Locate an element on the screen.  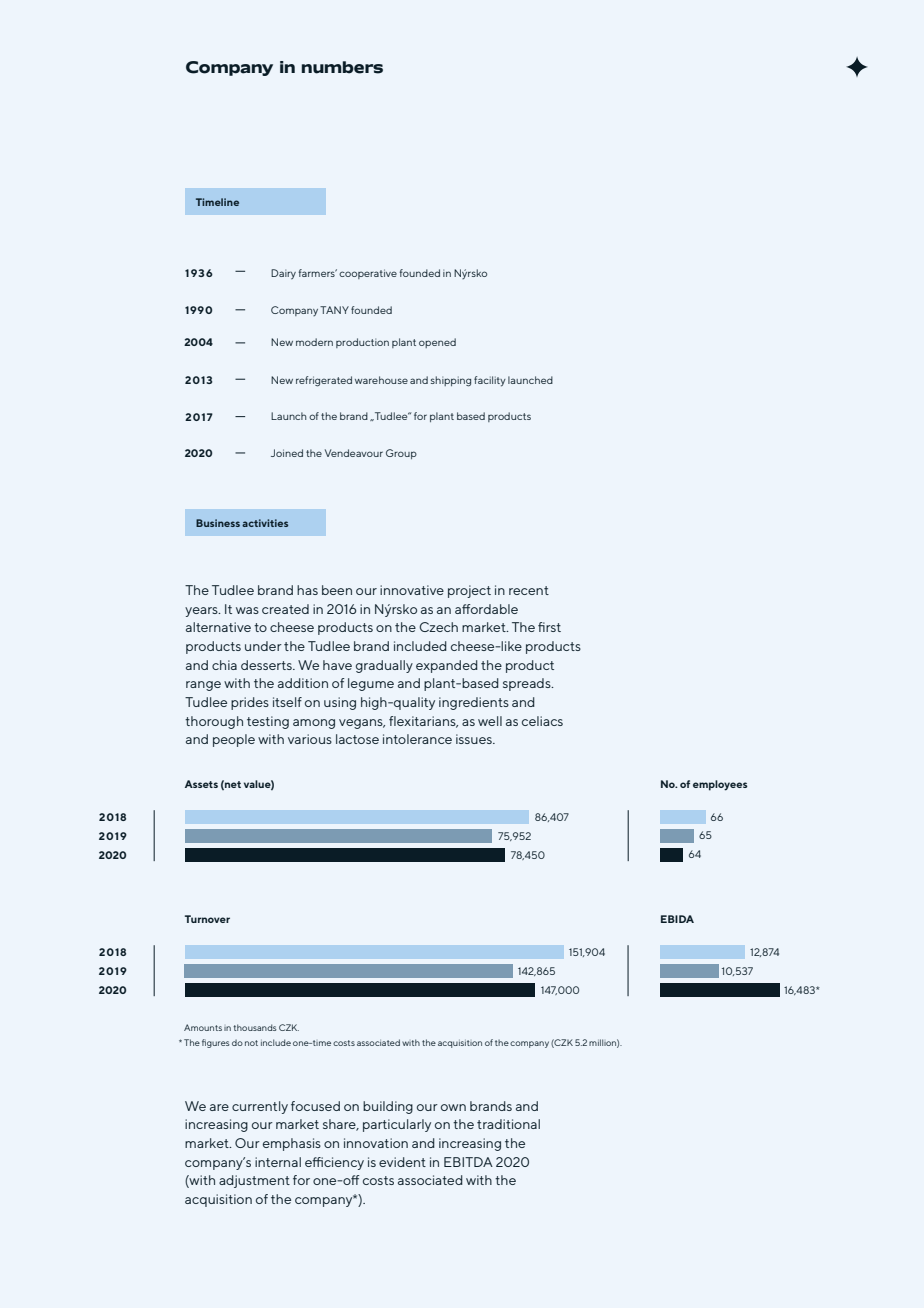
facility is located at coordinates (490, 381).
